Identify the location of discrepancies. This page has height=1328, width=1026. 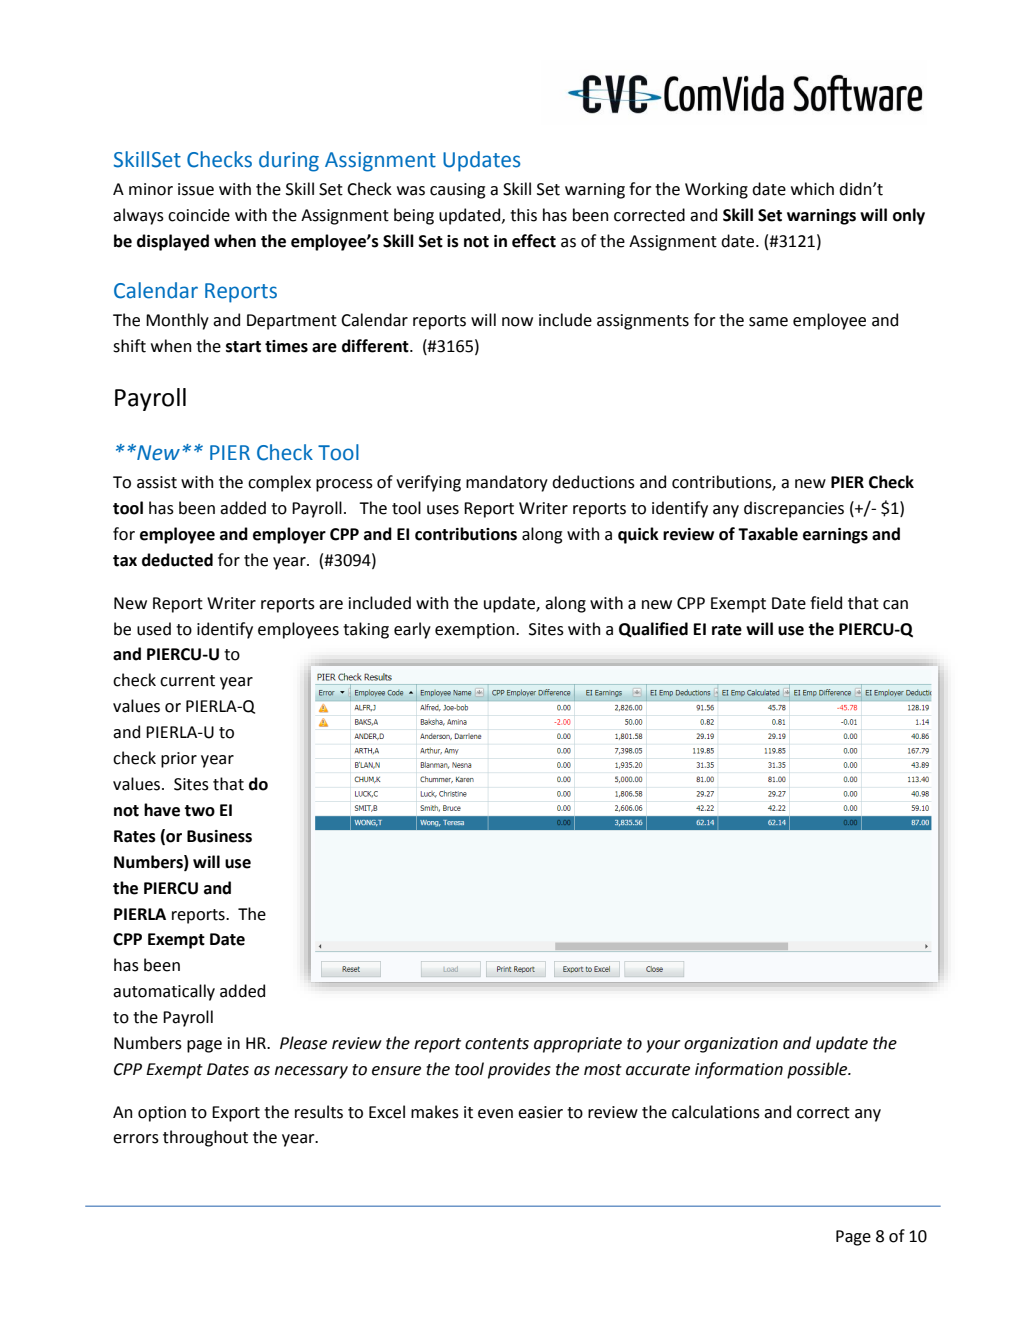
(794, 509).
